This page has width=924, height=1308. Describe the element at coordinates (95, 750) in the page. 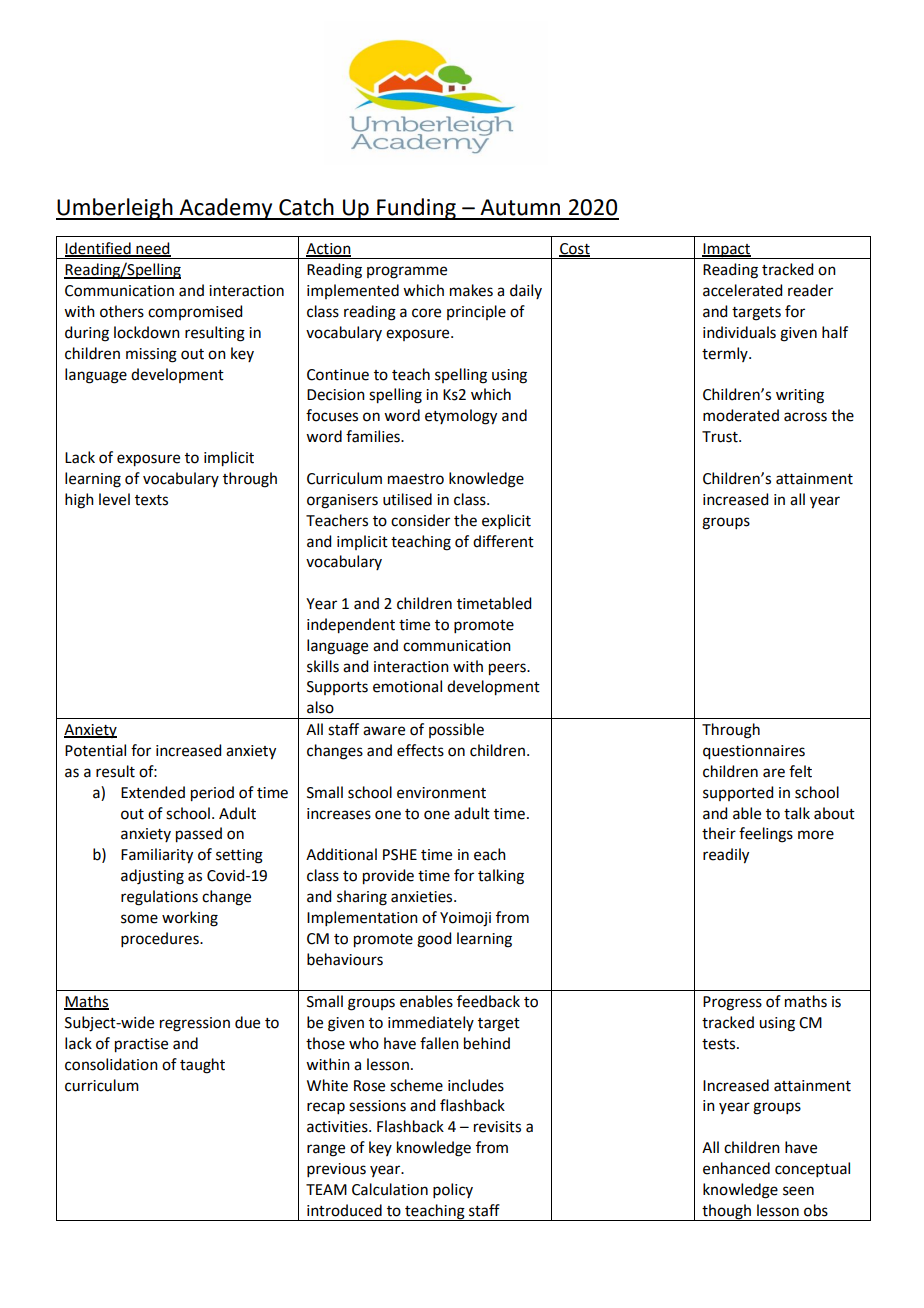

I see `Potential` at that location.
